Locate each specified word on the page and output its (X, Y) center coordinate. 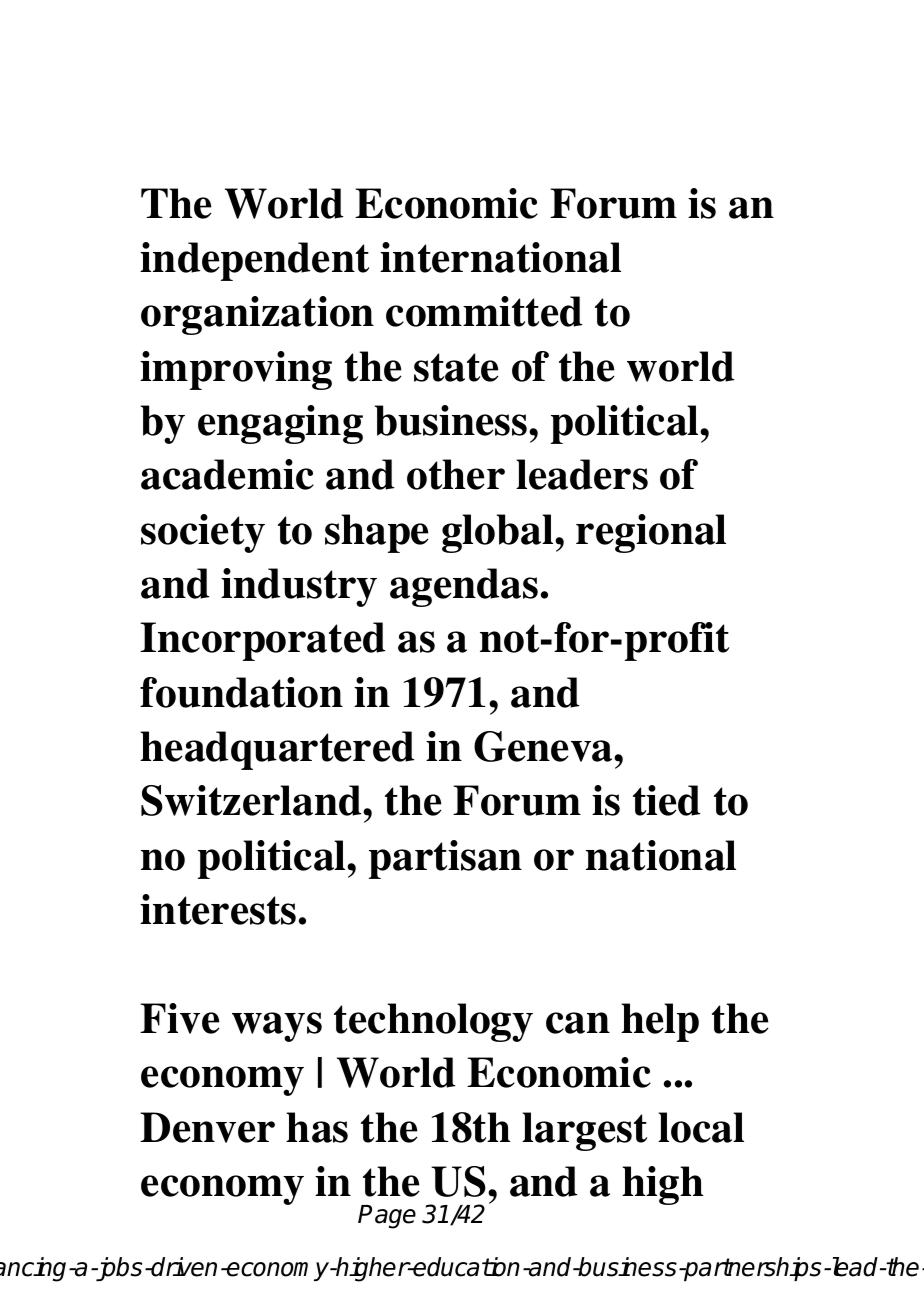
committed (484, 311)
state (456, 367)
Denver (207, 1127)
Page (387, 1217)
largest (584, 1131)
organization (257, 315)
